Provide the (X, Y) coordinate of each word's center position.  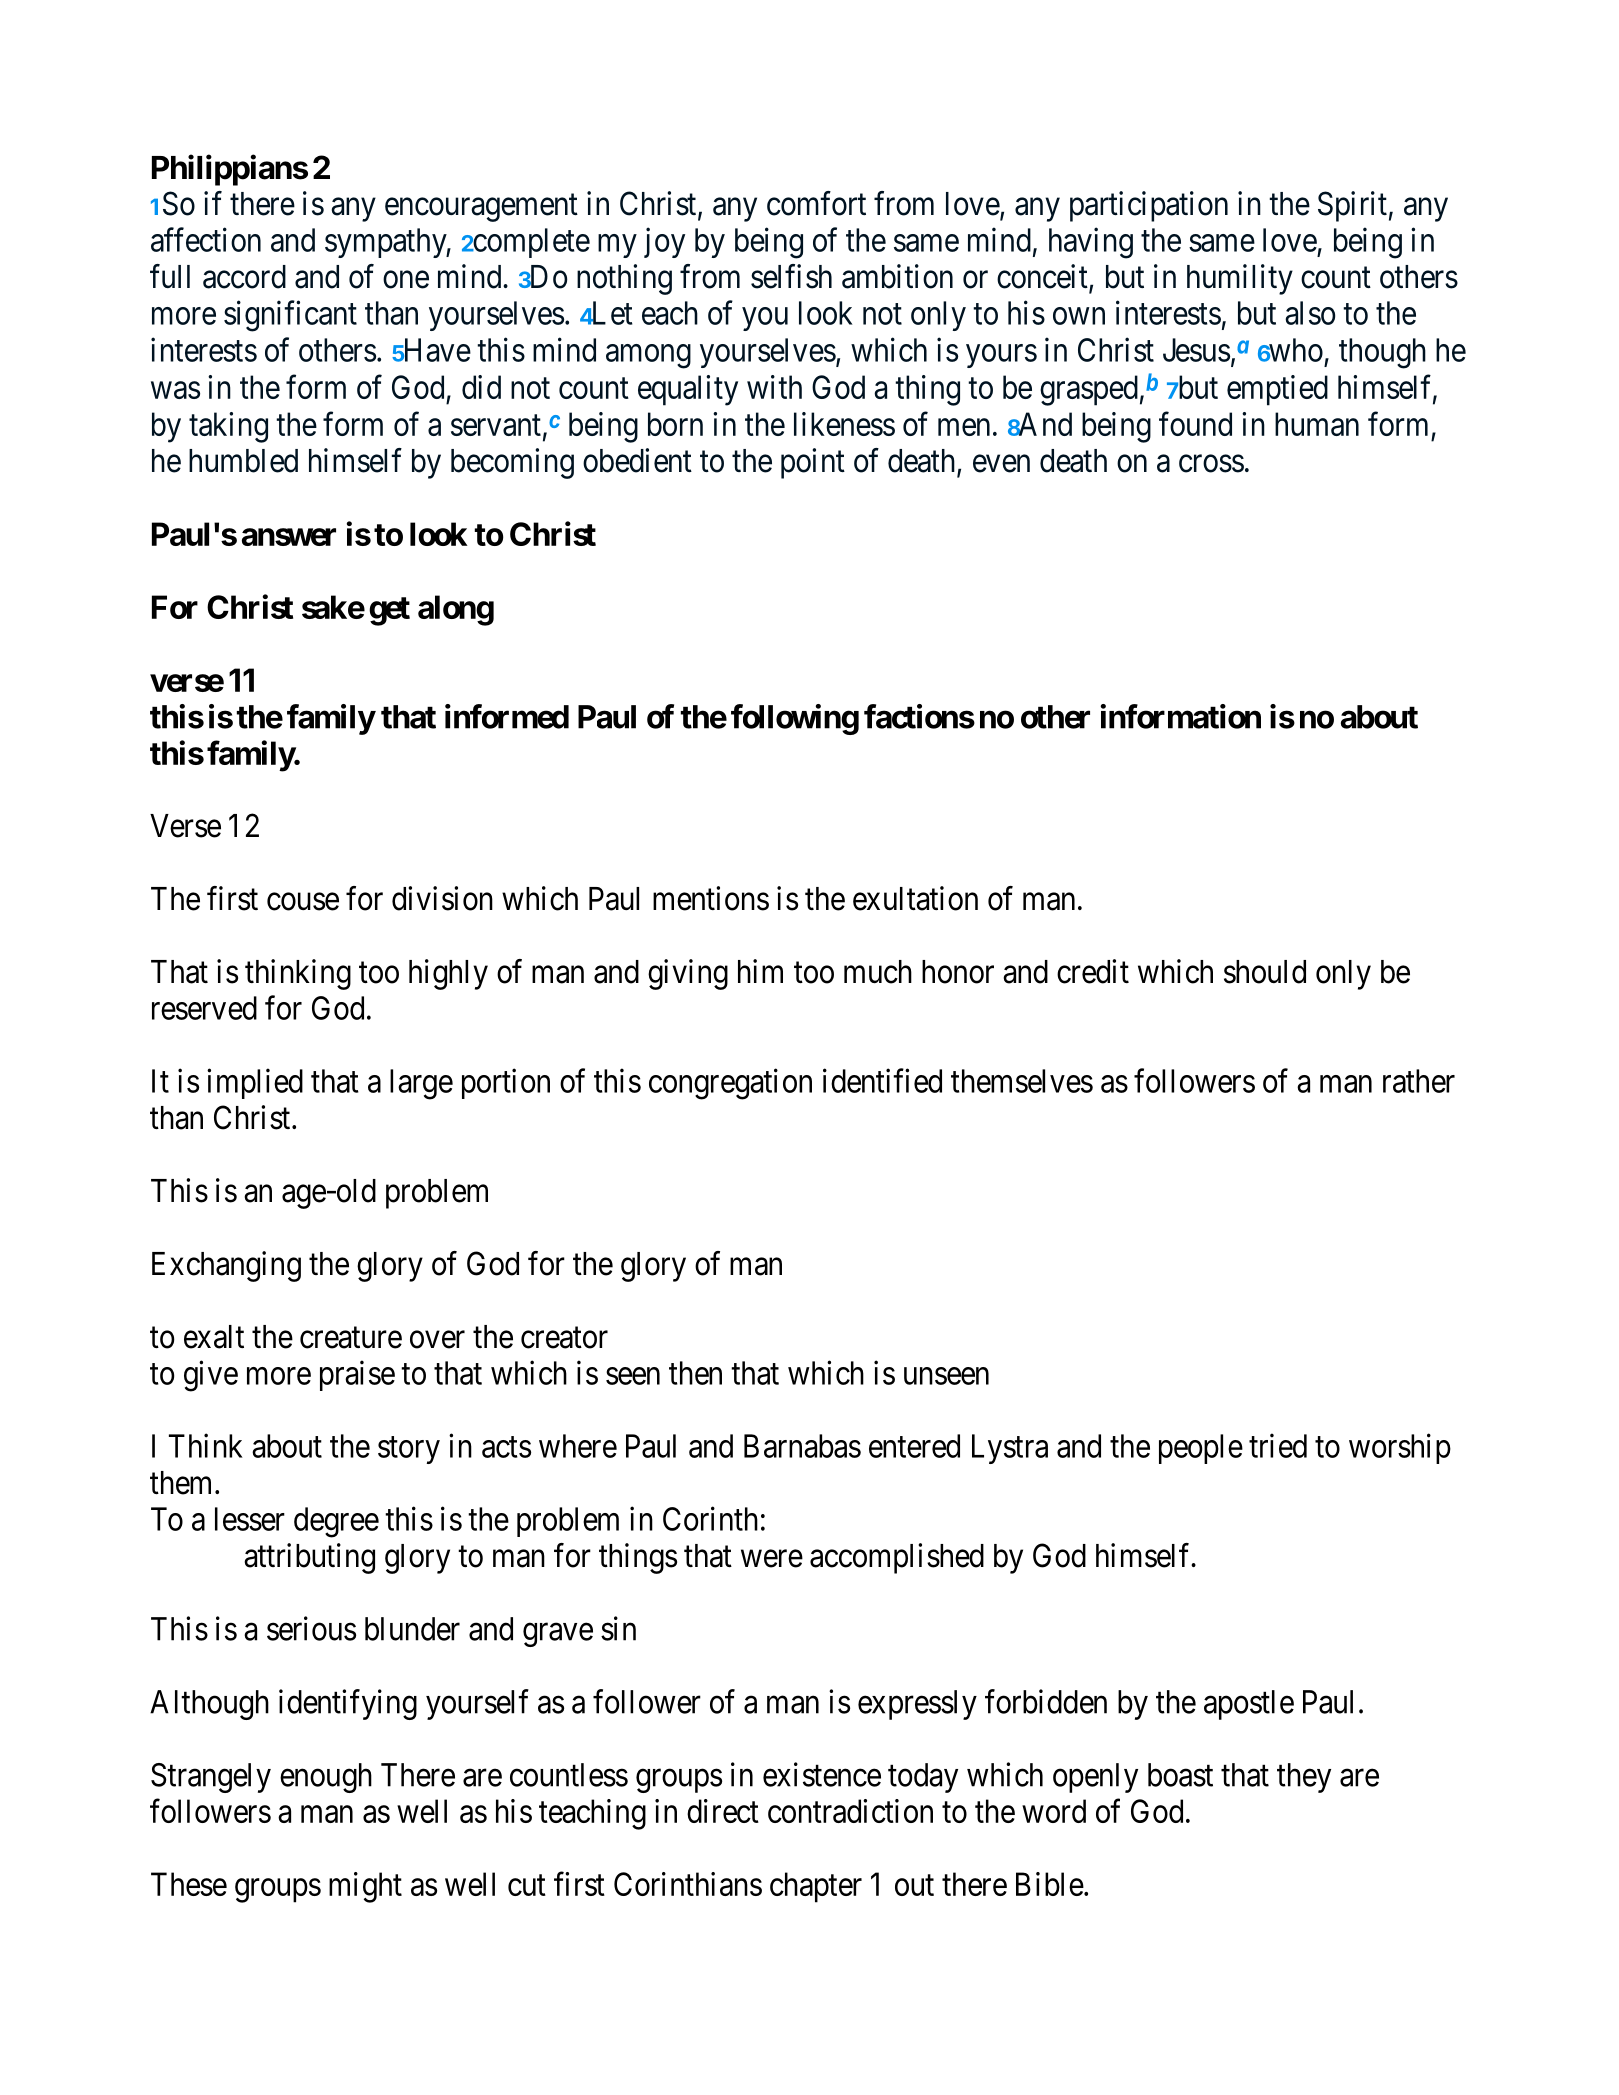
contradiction (850, 1811)
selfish (791, 276)
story (409, 1450)
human (1317, 424)
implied (255, 1083)
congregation (730, 1084)
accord (244, 277)
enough (326, 1778)
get (389, 611)
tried (1278, 1445)
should (1265, 972)
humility (1240, 279)
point (813, 463)
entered (914, 1446)
